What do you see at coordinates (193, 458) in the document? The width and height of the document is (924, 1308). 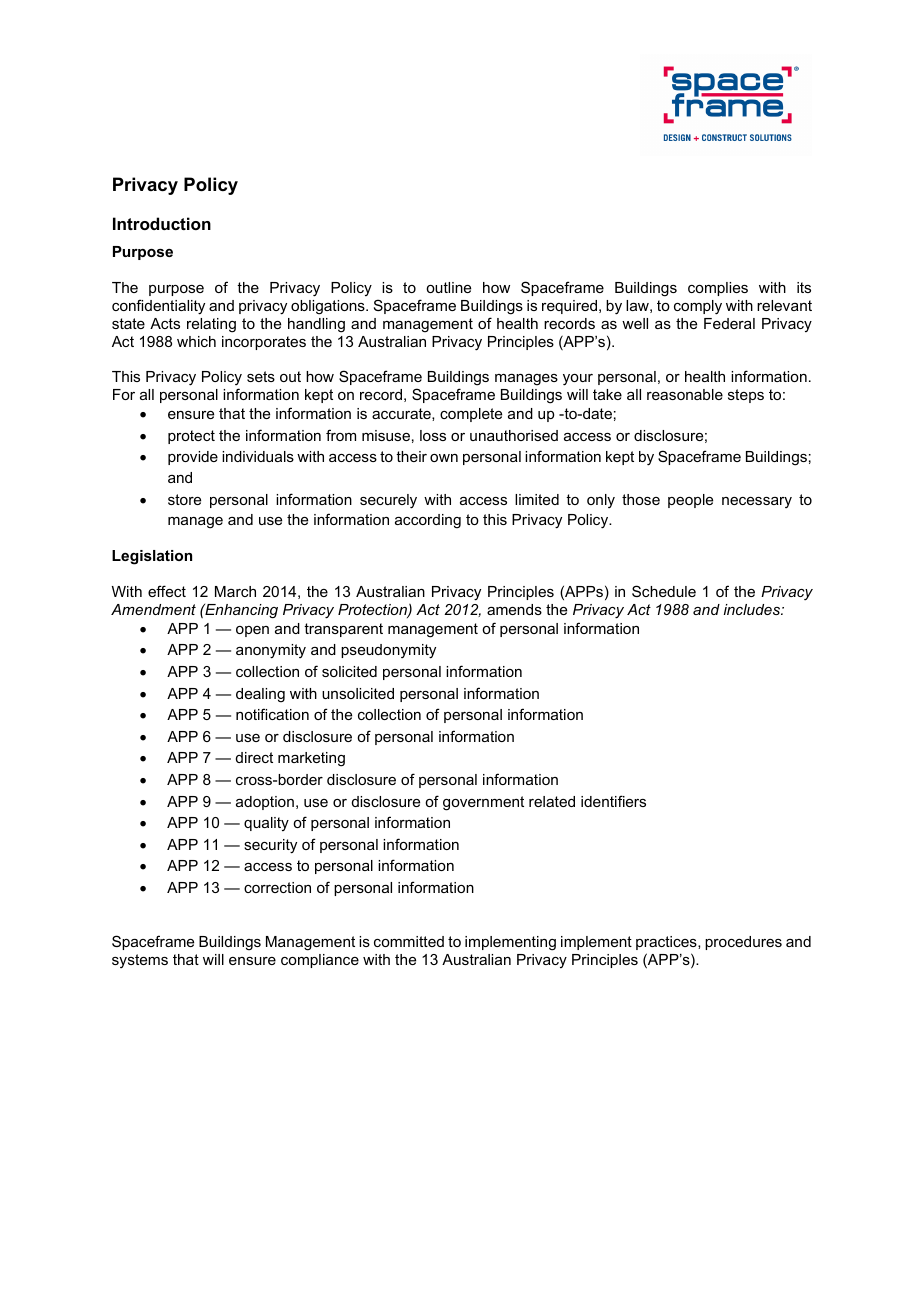 I see `provide` at bounding box center [193, 458].
